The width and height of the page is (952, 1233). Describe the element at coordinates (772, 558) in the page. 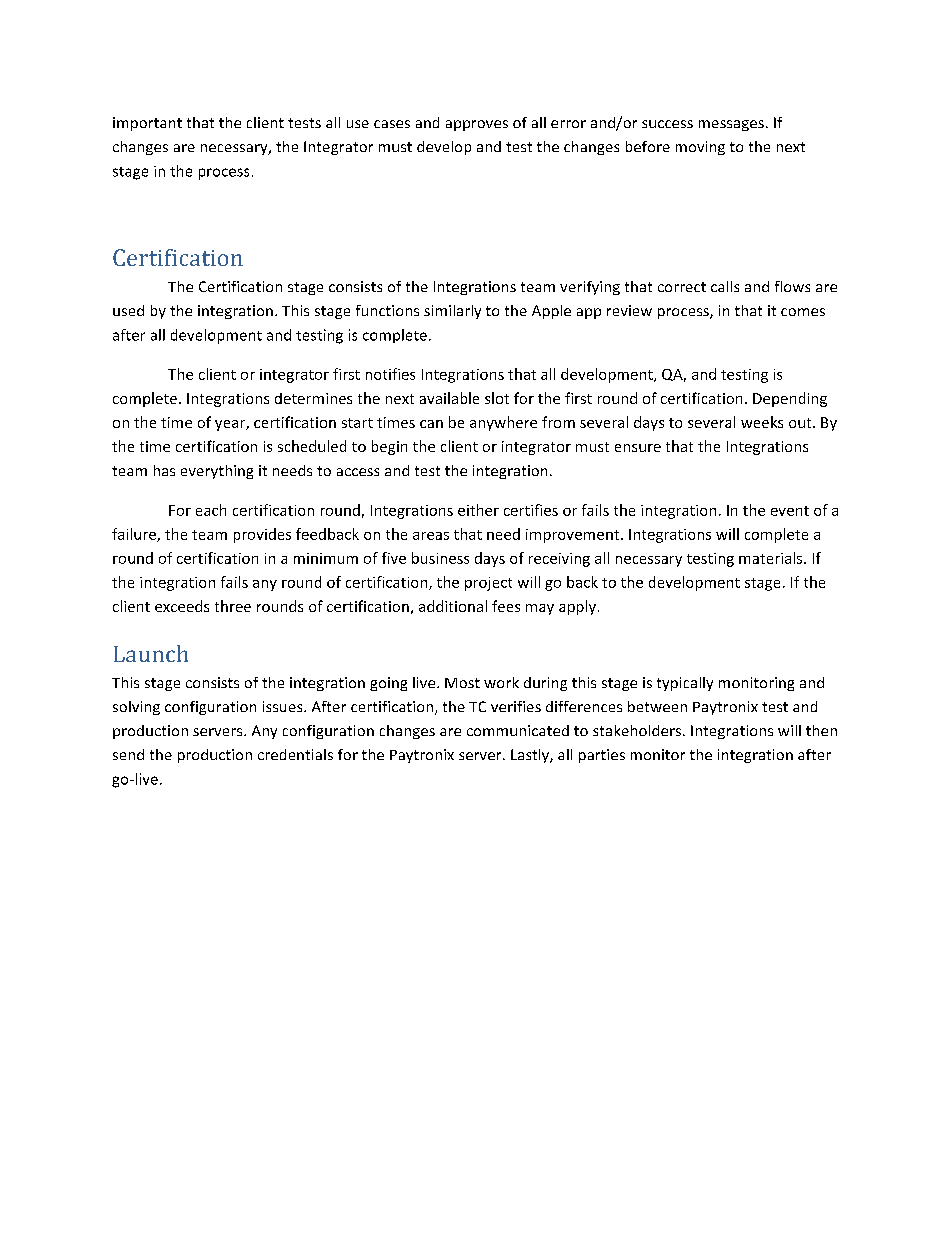

I see `materials` at that location.
